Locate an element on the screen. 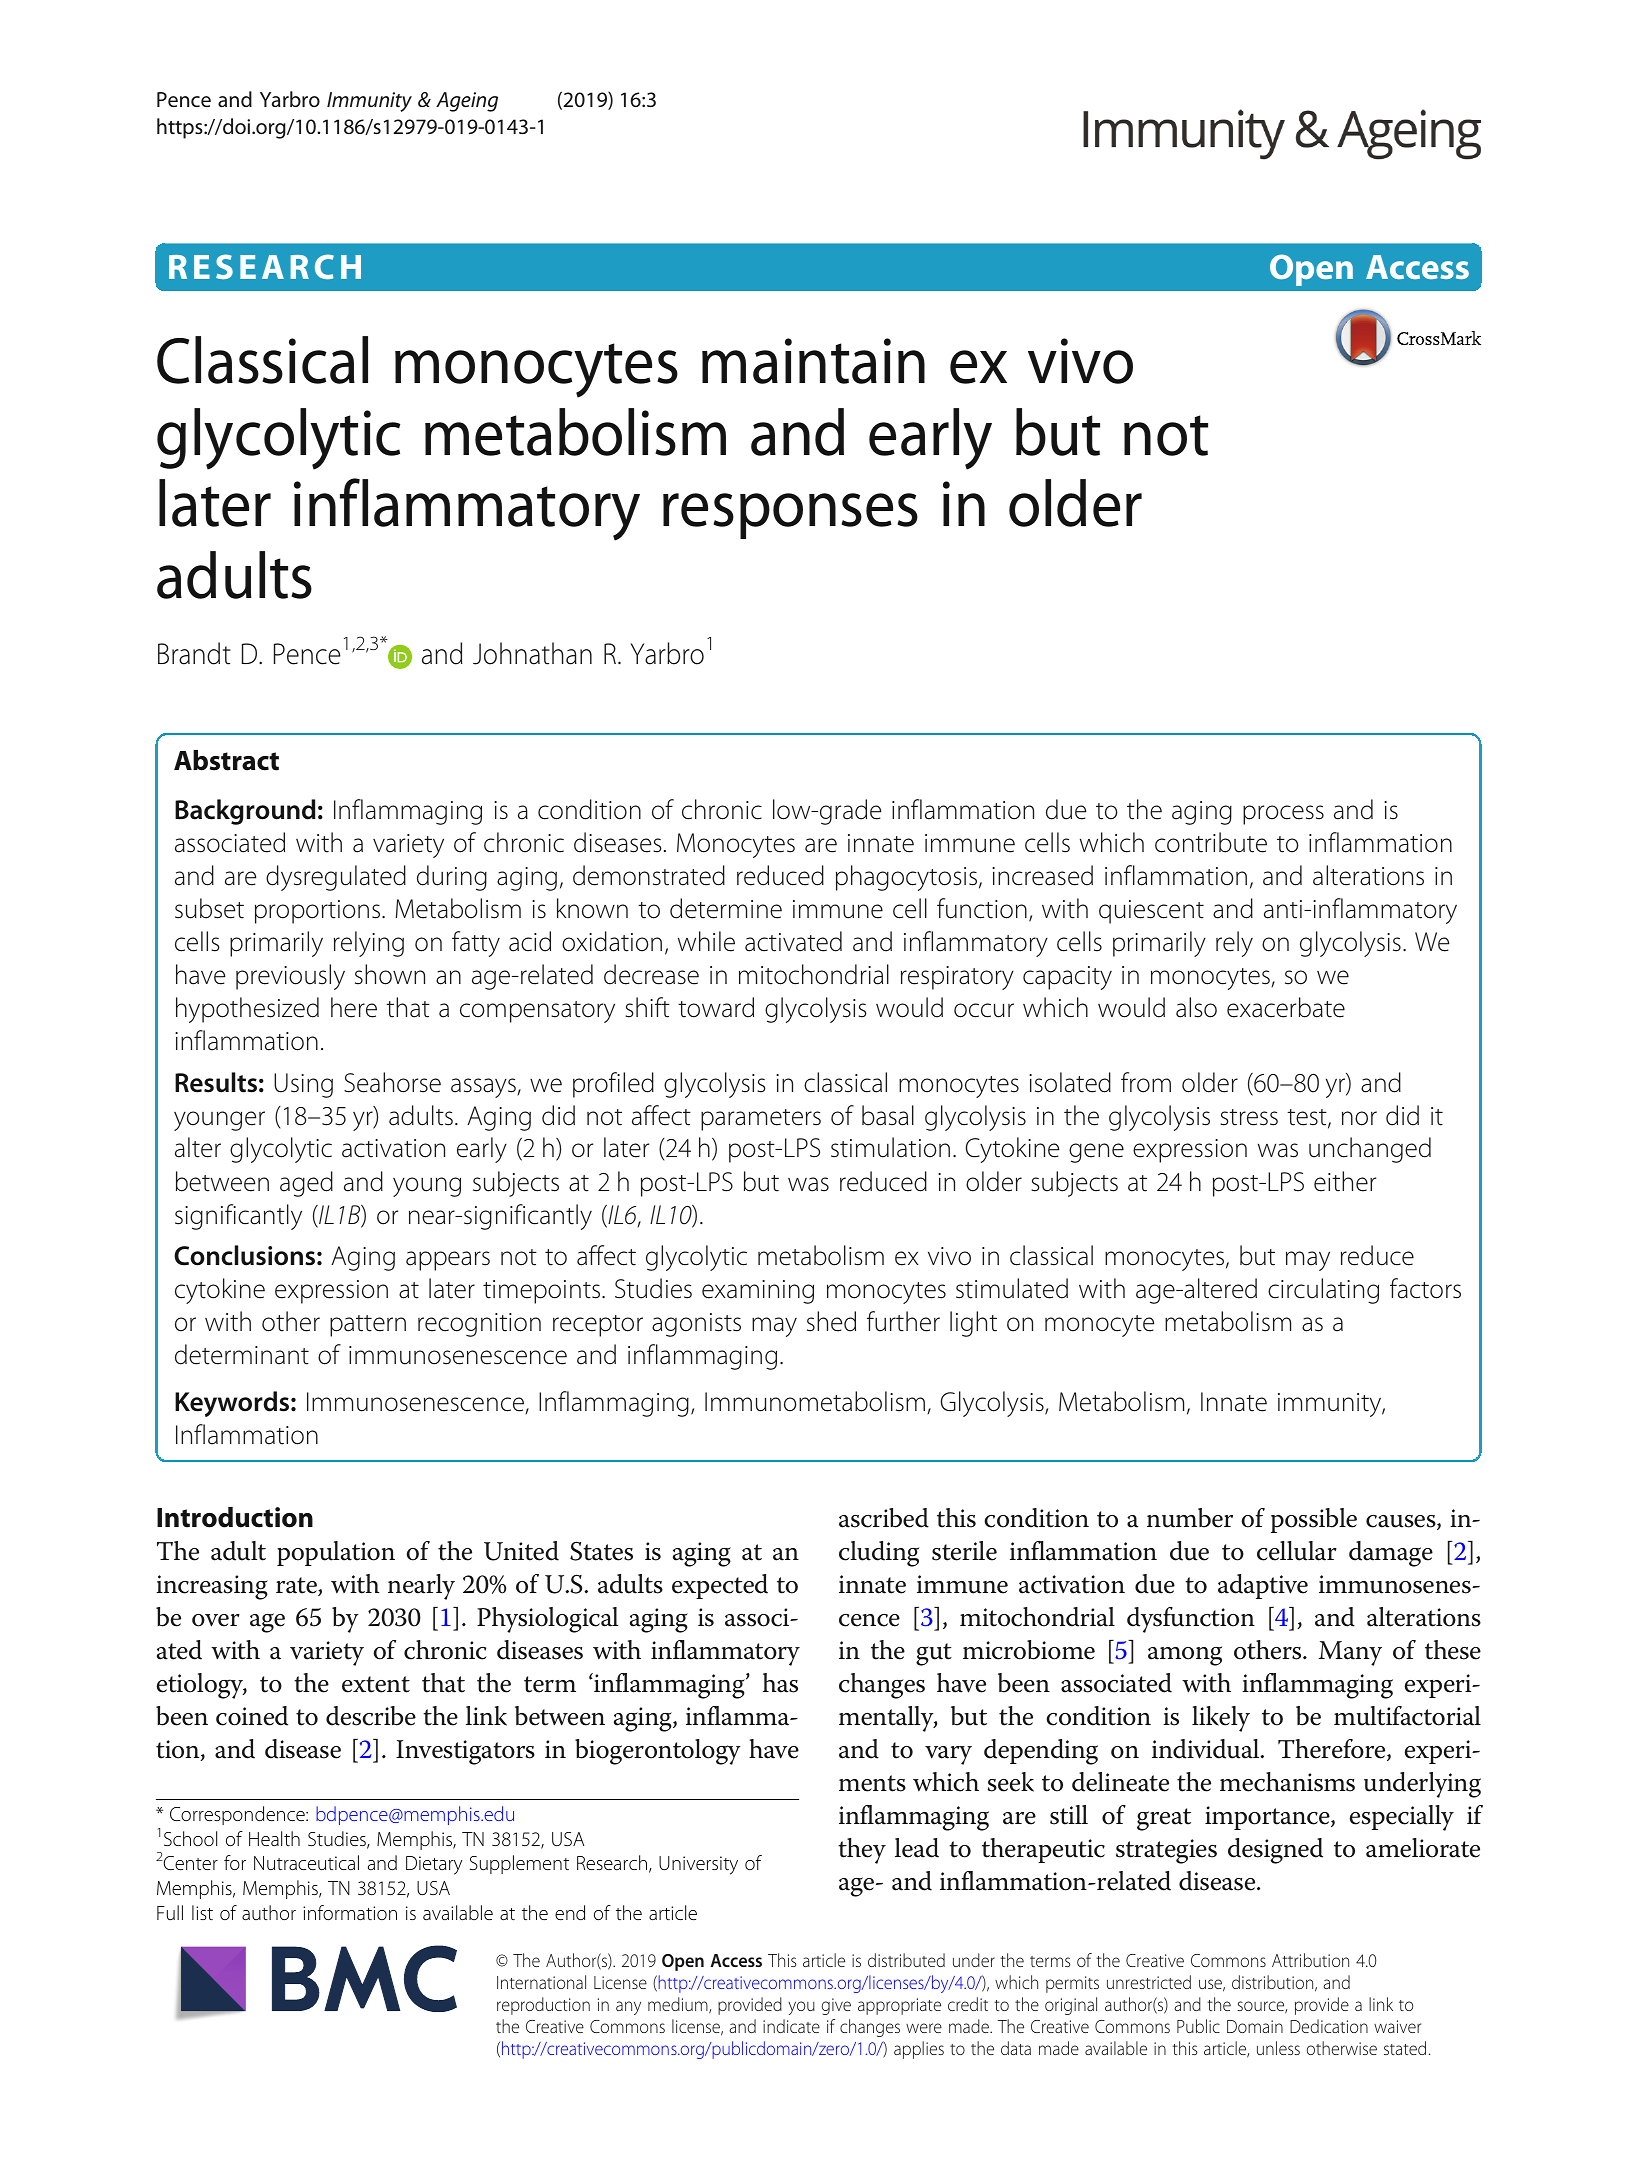 The image size is (1637, 2175). maintain is located at coordinates (813, 361).
